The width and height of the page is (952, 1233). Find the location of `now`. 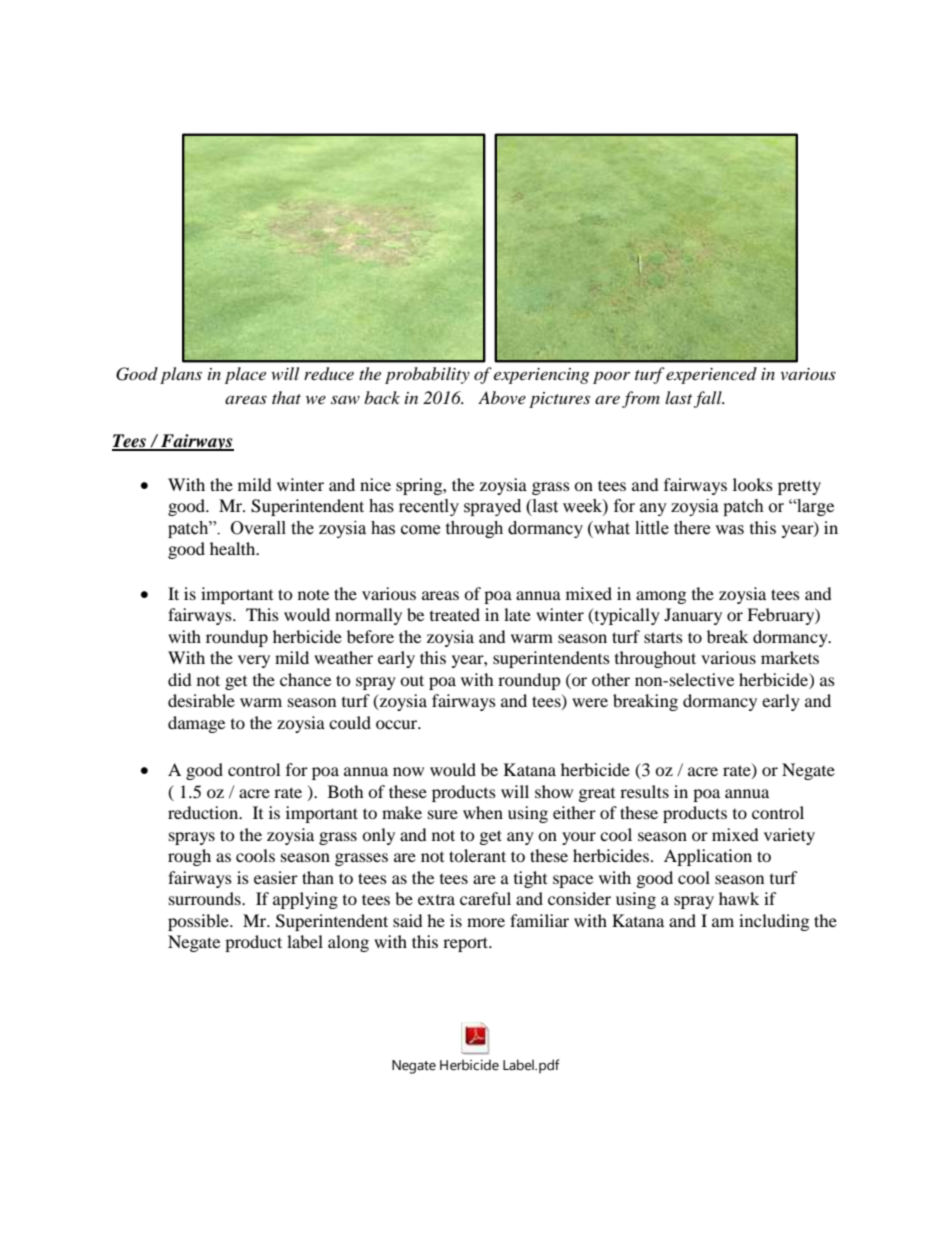

now is located at coordinates (408, 771).
